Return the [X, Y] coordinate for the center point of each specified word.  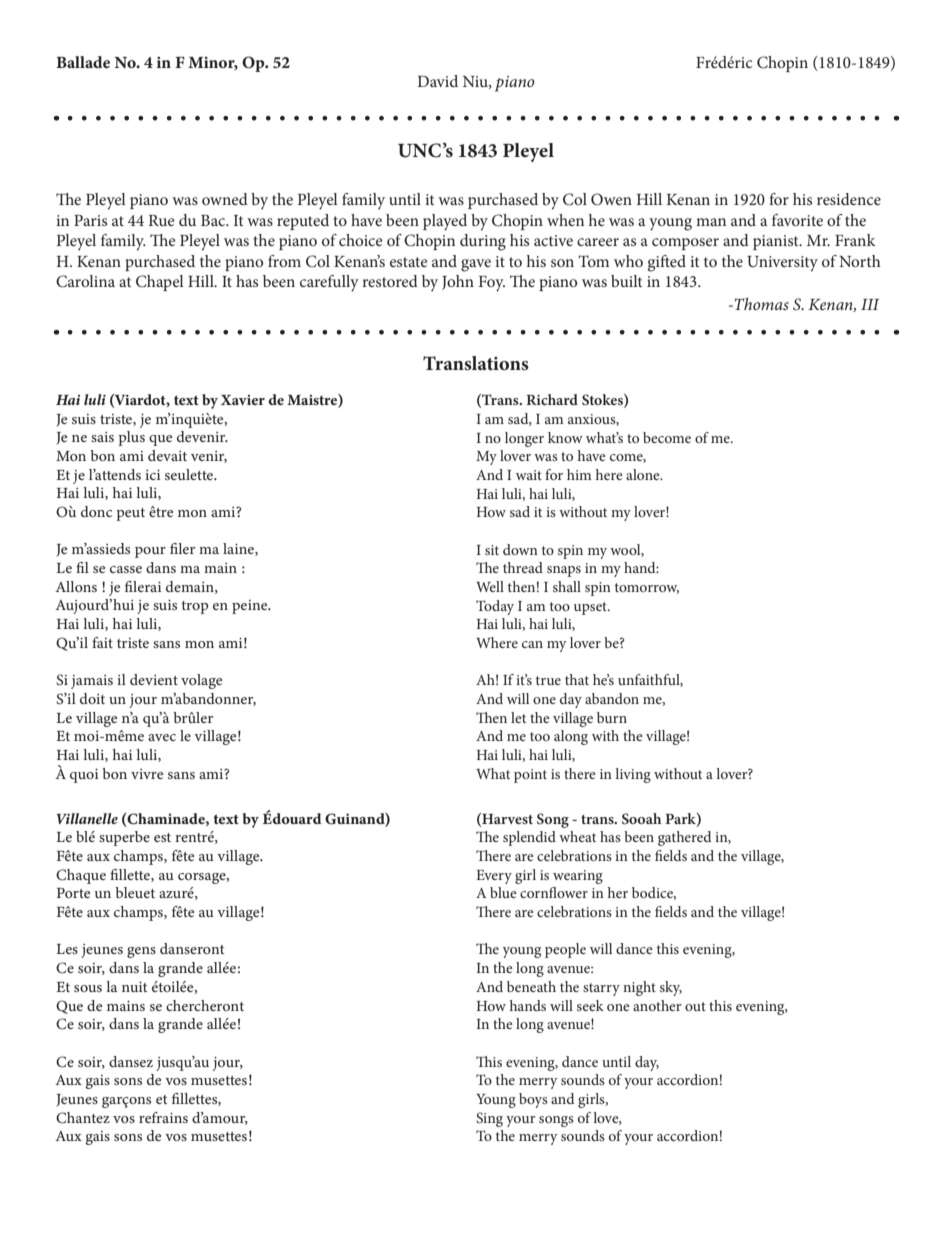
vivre [147, 774]
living [633, 775]
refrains [163, 1117]
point [530, 776]
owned [225, 199]
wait [529, 475]
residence [849, 199]
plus [131, 438]
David [437, 81]
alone [644, 474]
